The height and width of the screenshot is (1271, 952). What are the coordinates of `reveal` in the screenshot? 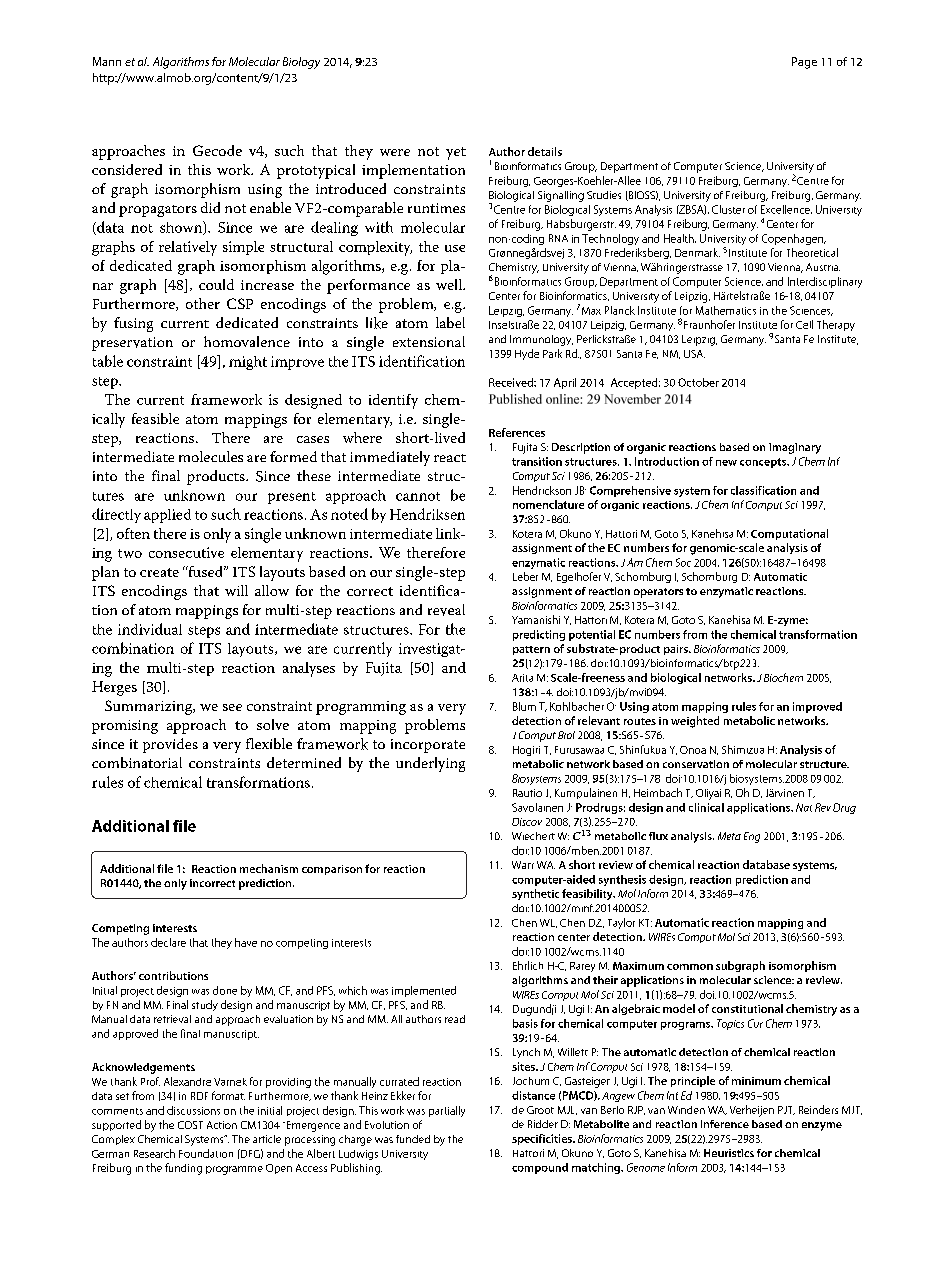 It's located at (446, 610).
